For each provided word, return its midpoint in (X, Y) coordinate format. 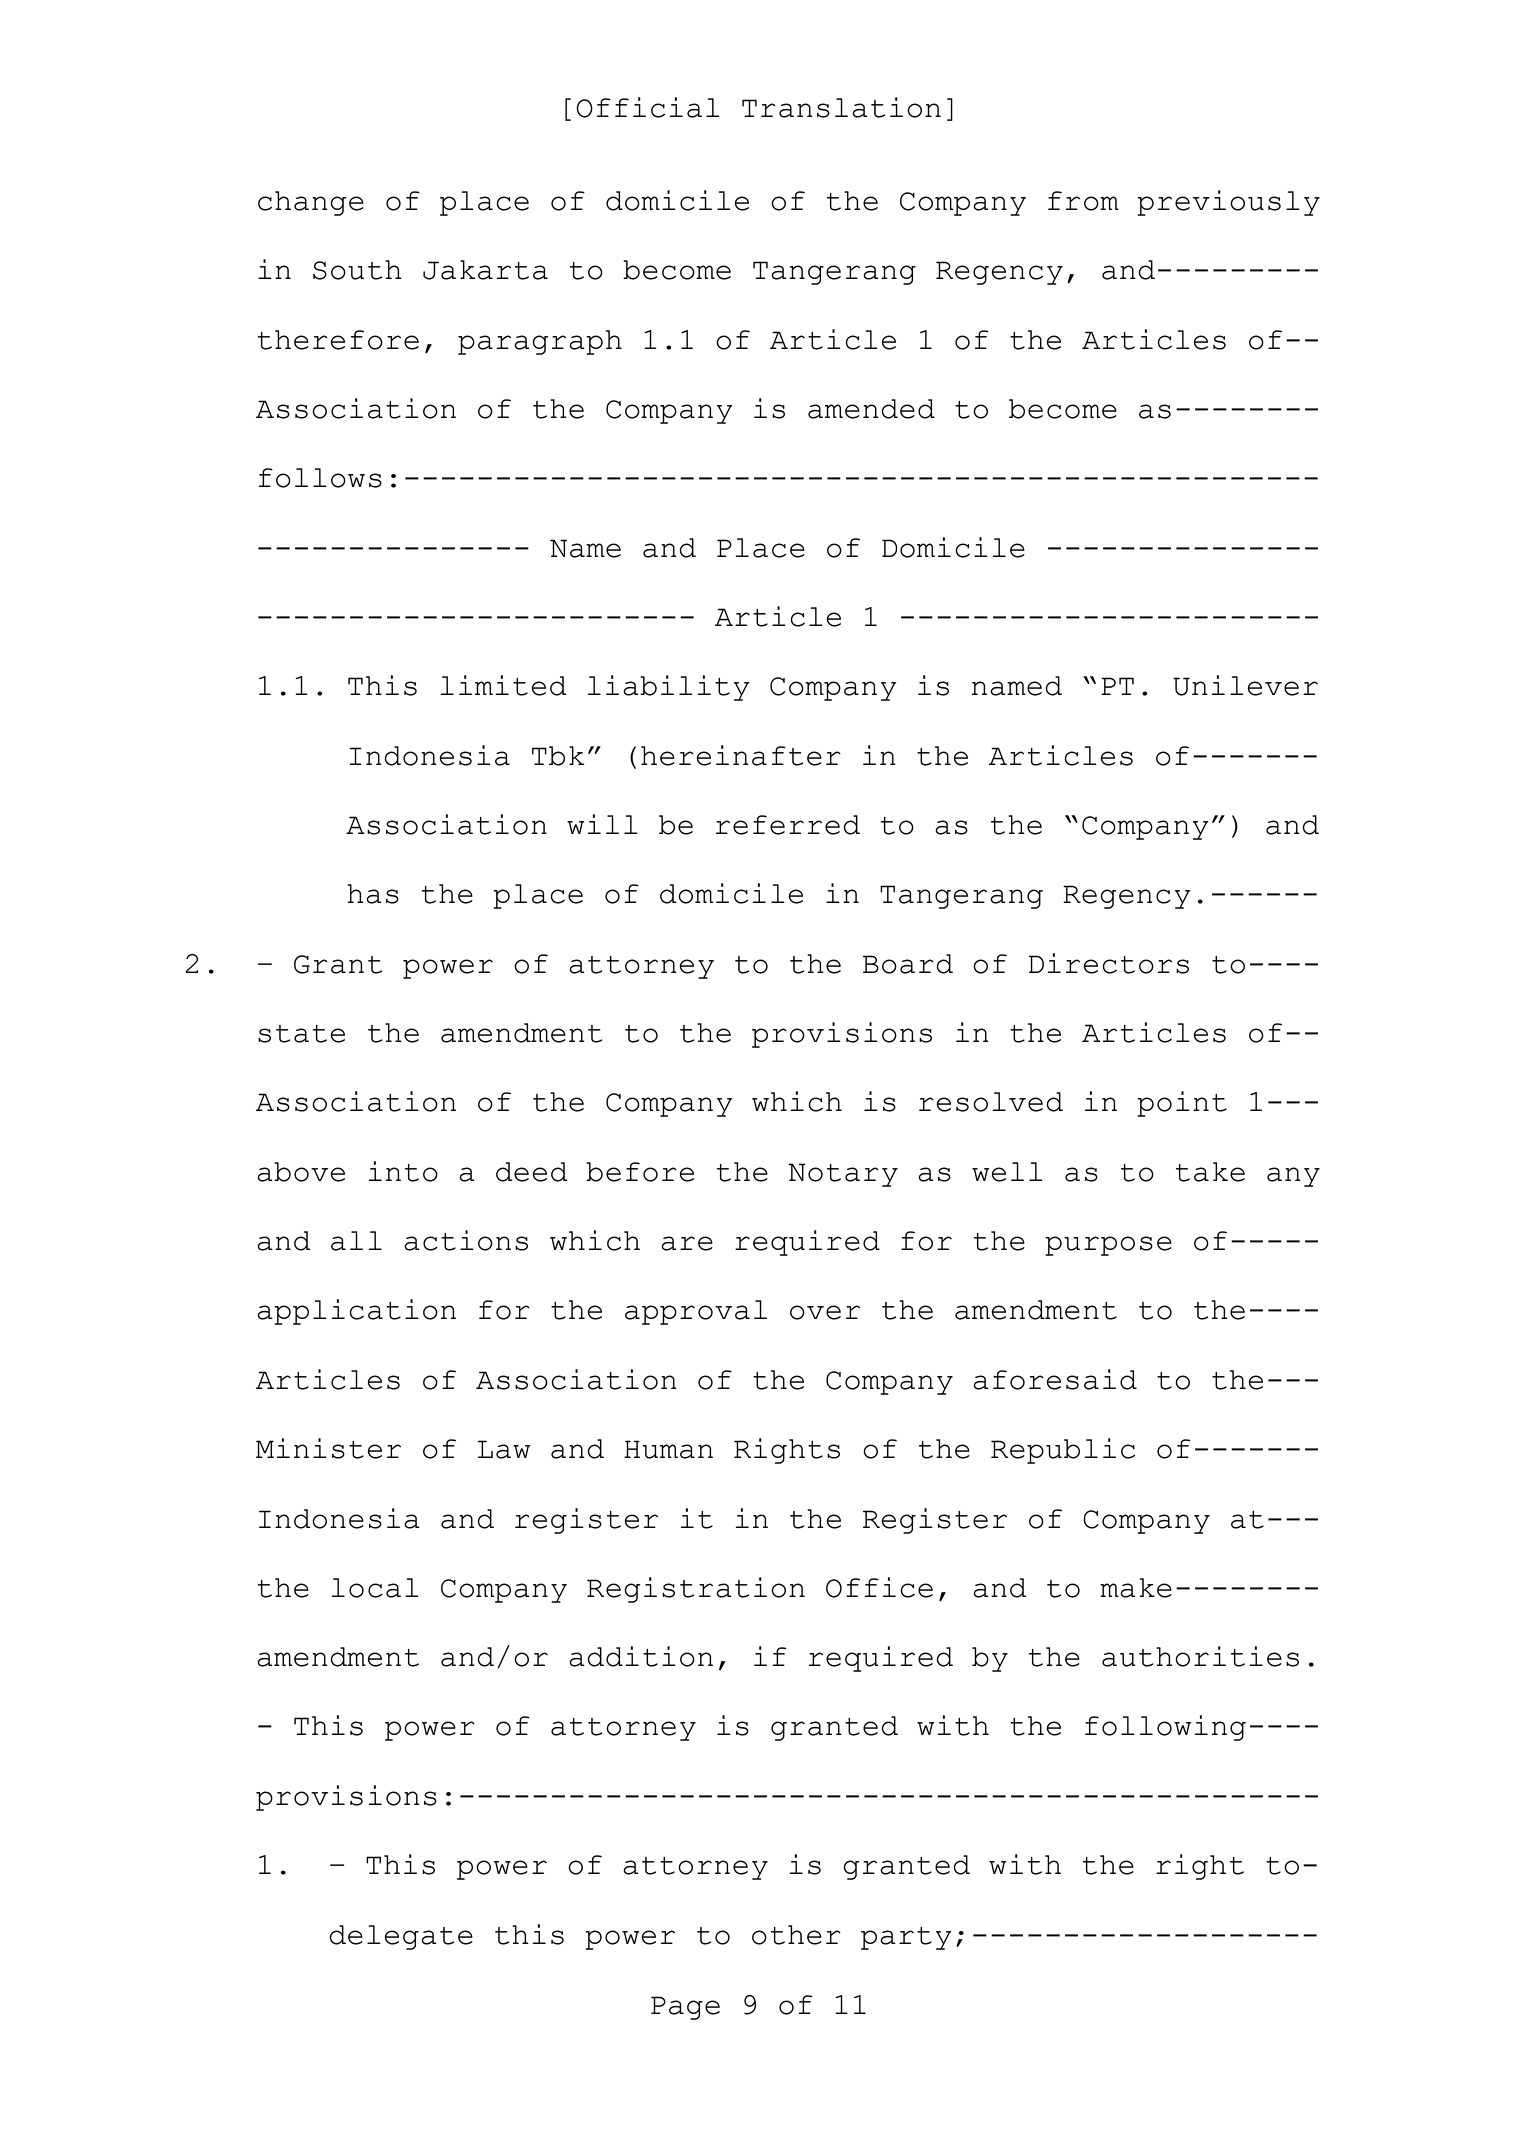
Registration (696, 1590)
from (1083, 201)
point (1182, 1104)
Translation (841, 107)
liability (668, 688)
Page (685, 2008)
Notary (843, 1175)
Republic (1063, 1451)
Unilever (1245, 685)
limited (503, 685)
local (375, 1588)
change (311, 203)
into (403, 1171)
